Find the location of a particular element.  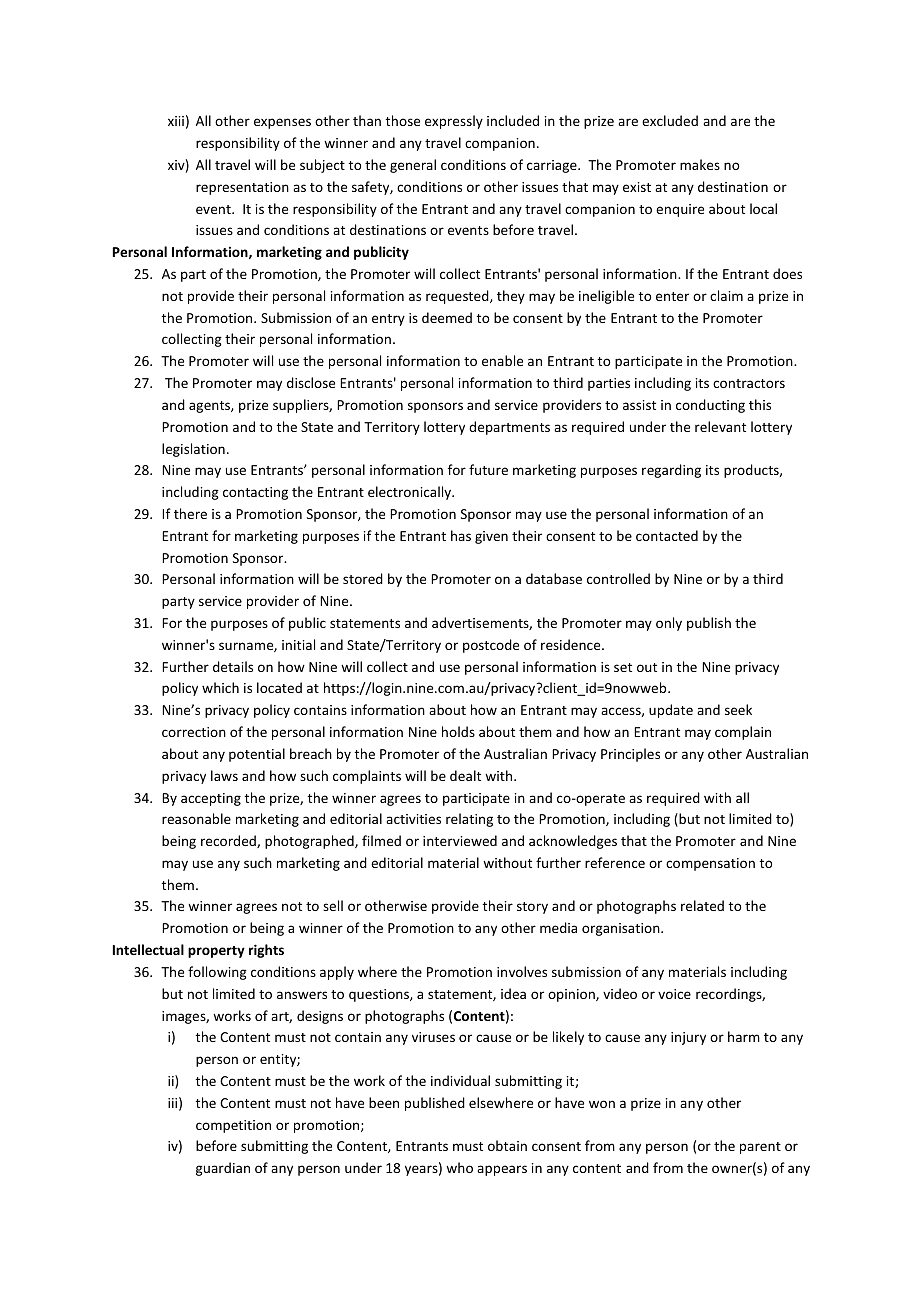

property is located at coordinates (216, 952).
